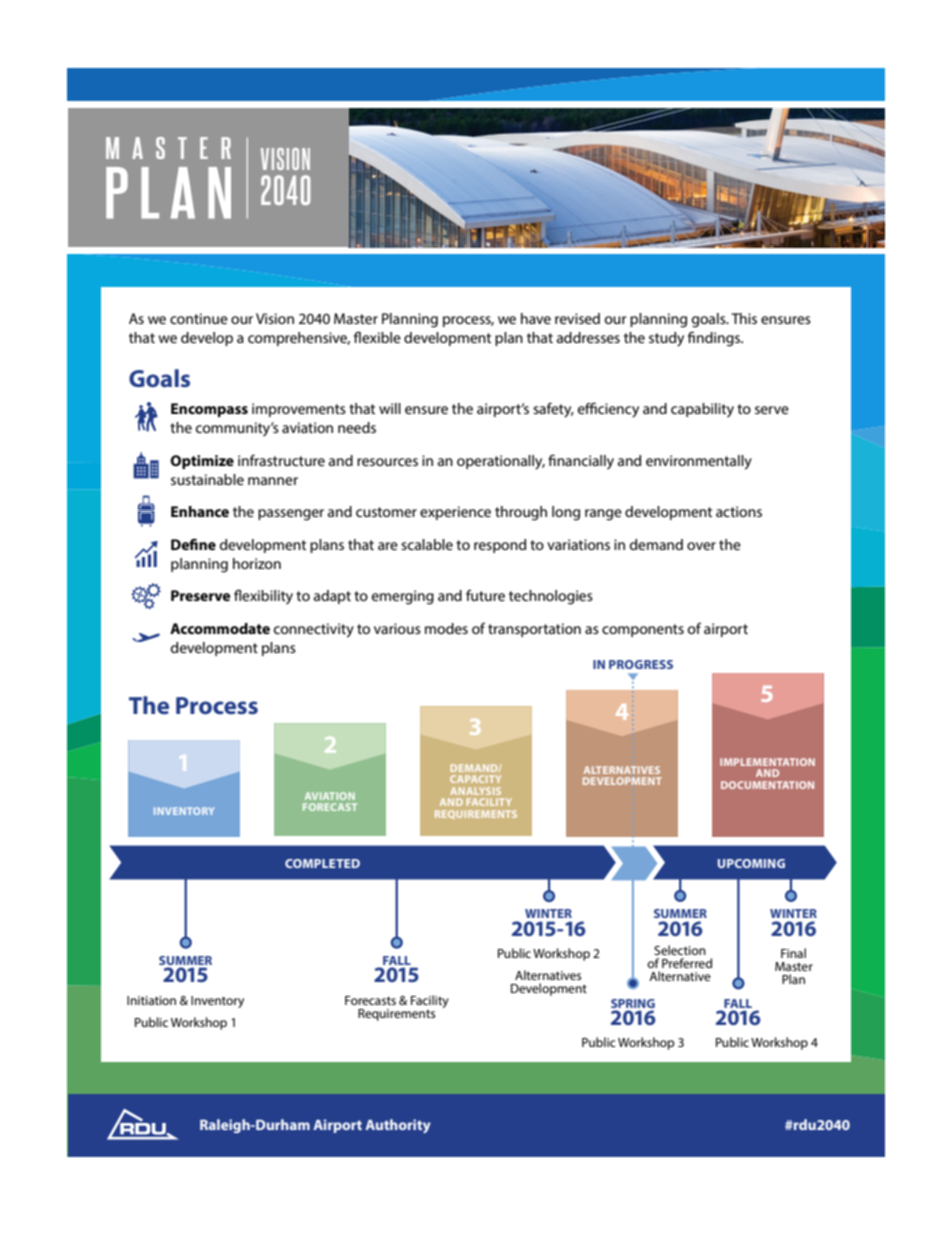 Image resolution: width=952 pixels, height=1233 pixels. What do you see at coordinates (199, 318) in the document?
I see `continue` at bounding box center [199, 318].
